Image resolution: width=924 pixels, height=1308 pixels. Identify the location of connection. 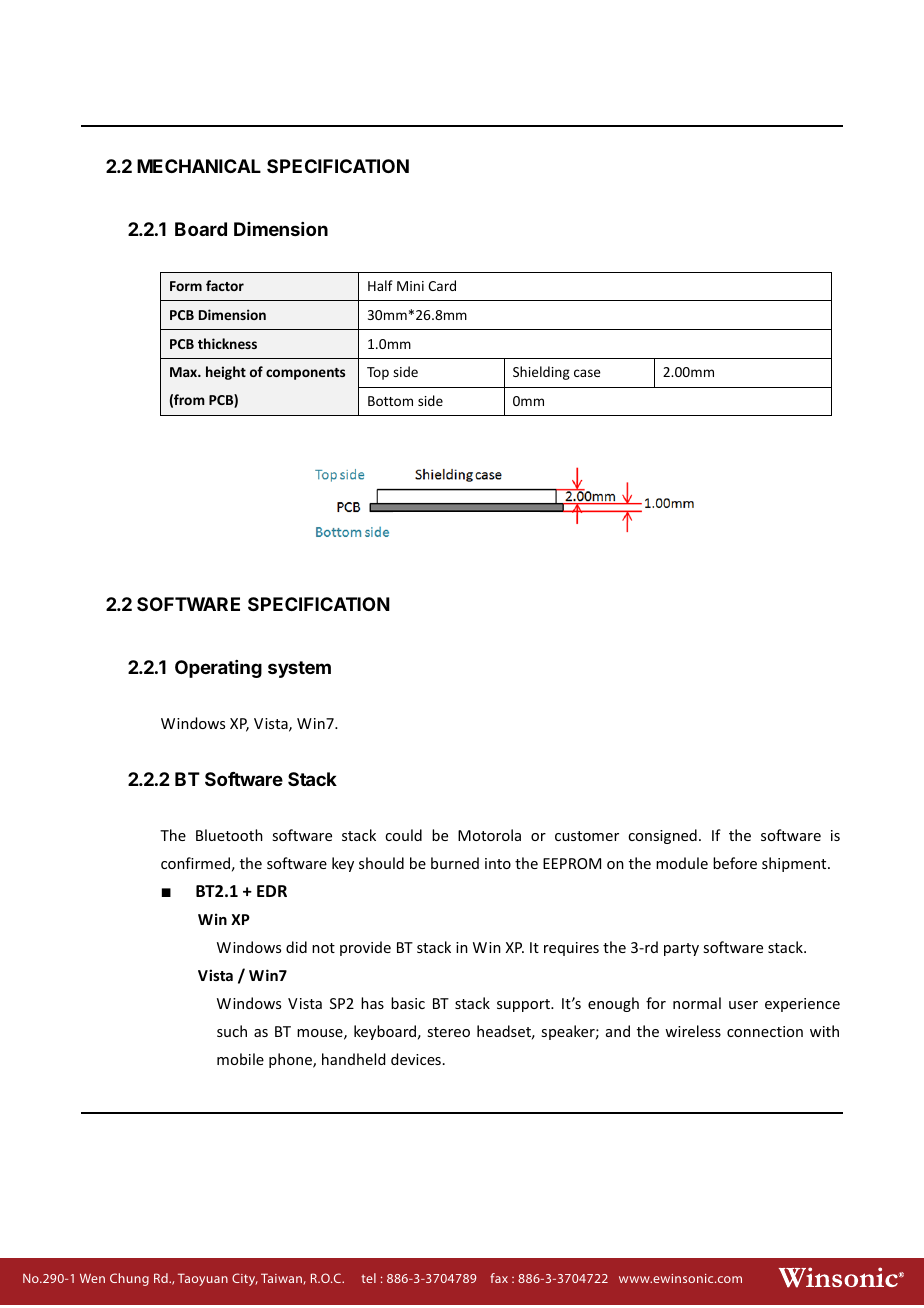
(765, 1031).
